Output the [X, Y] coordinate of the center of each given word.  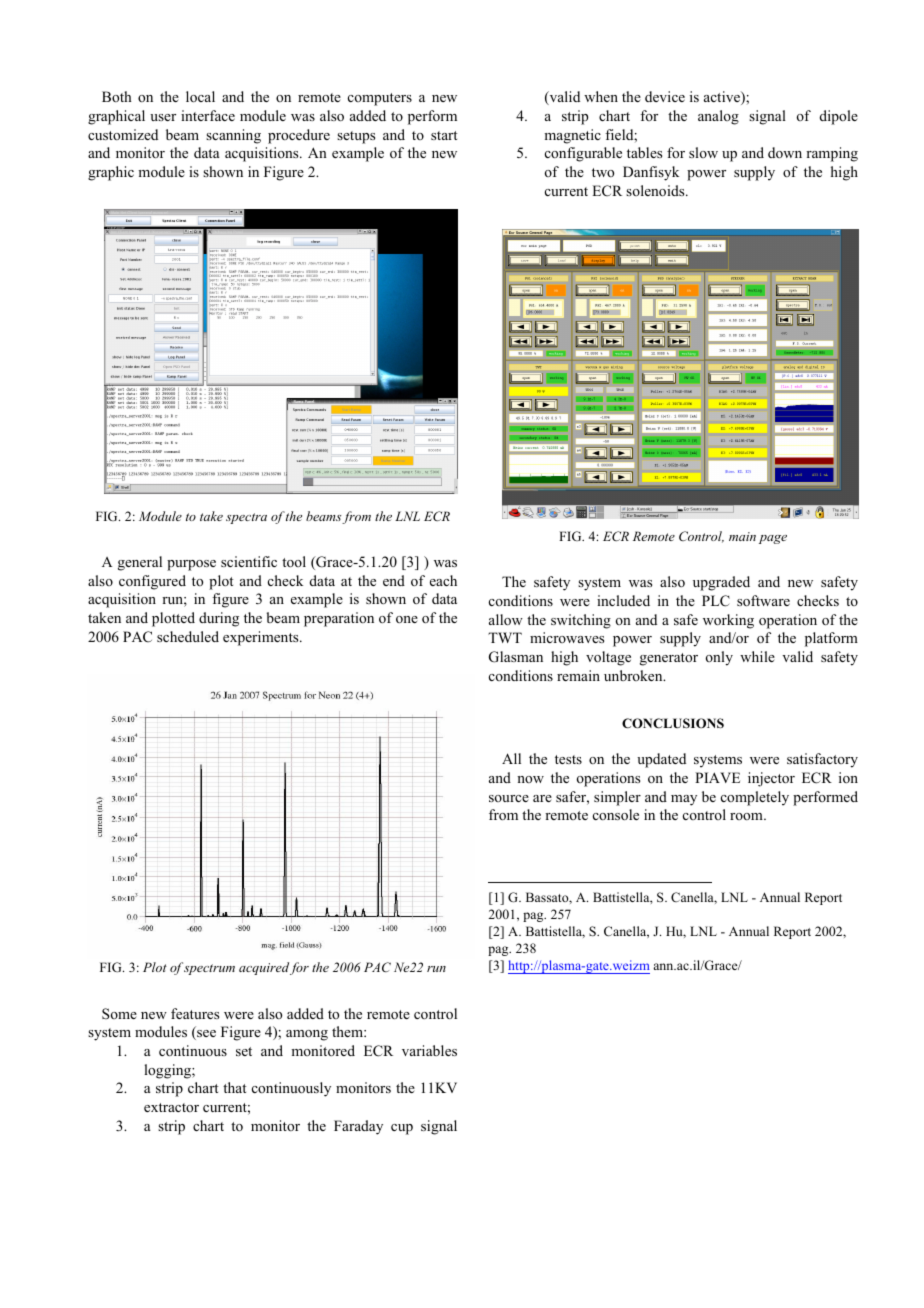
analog [718, 117]
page [773, 539]
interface [208, 115]
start [444, 135]
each [443, 580]
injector [771, 779]
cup [402, 1129]
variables [429, 1050]
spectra [246, 518]
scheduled [188, 636]
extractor [171, 1107]
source [509, 798]
